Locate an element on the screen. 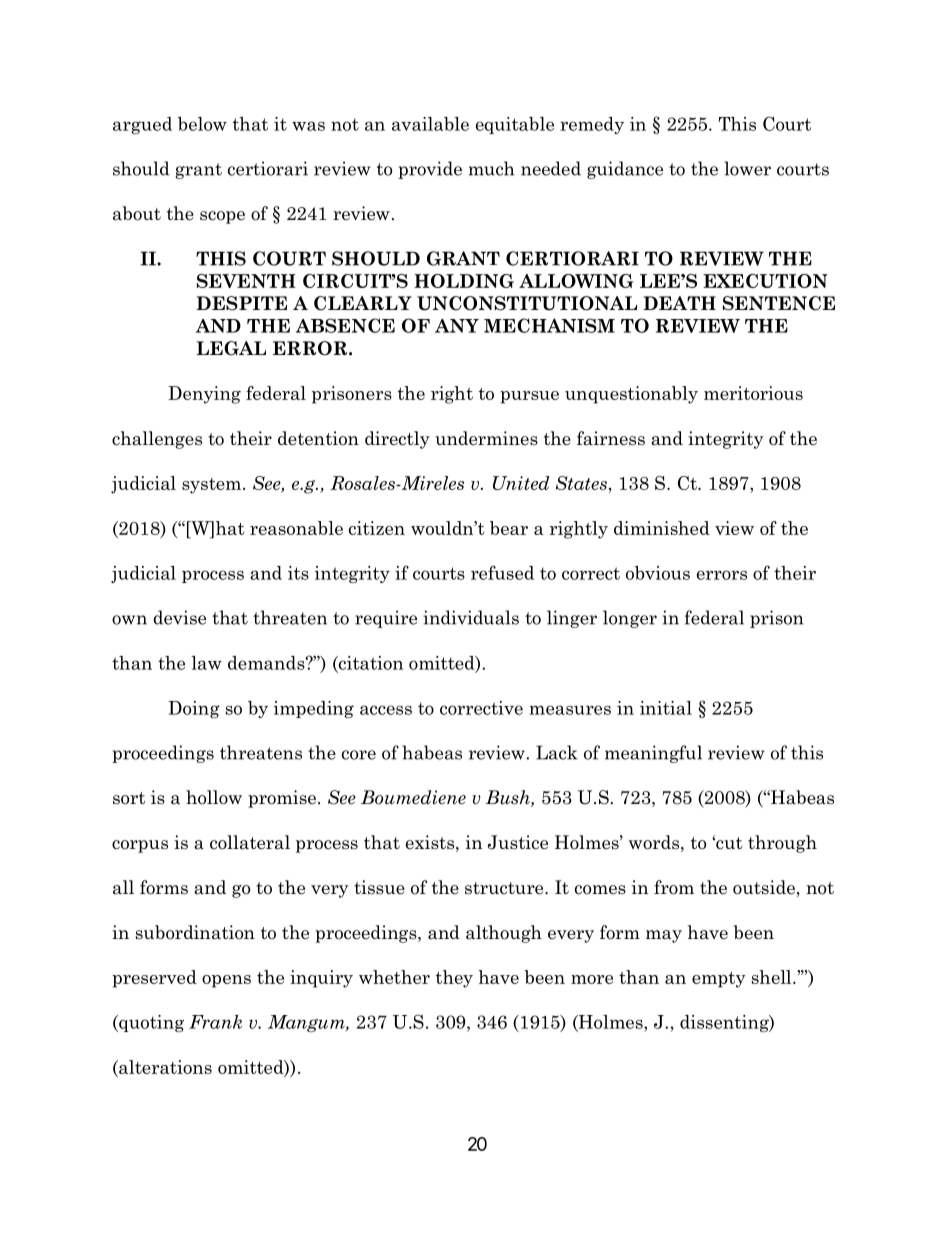  Doing is located at coordinates (194, 709).
